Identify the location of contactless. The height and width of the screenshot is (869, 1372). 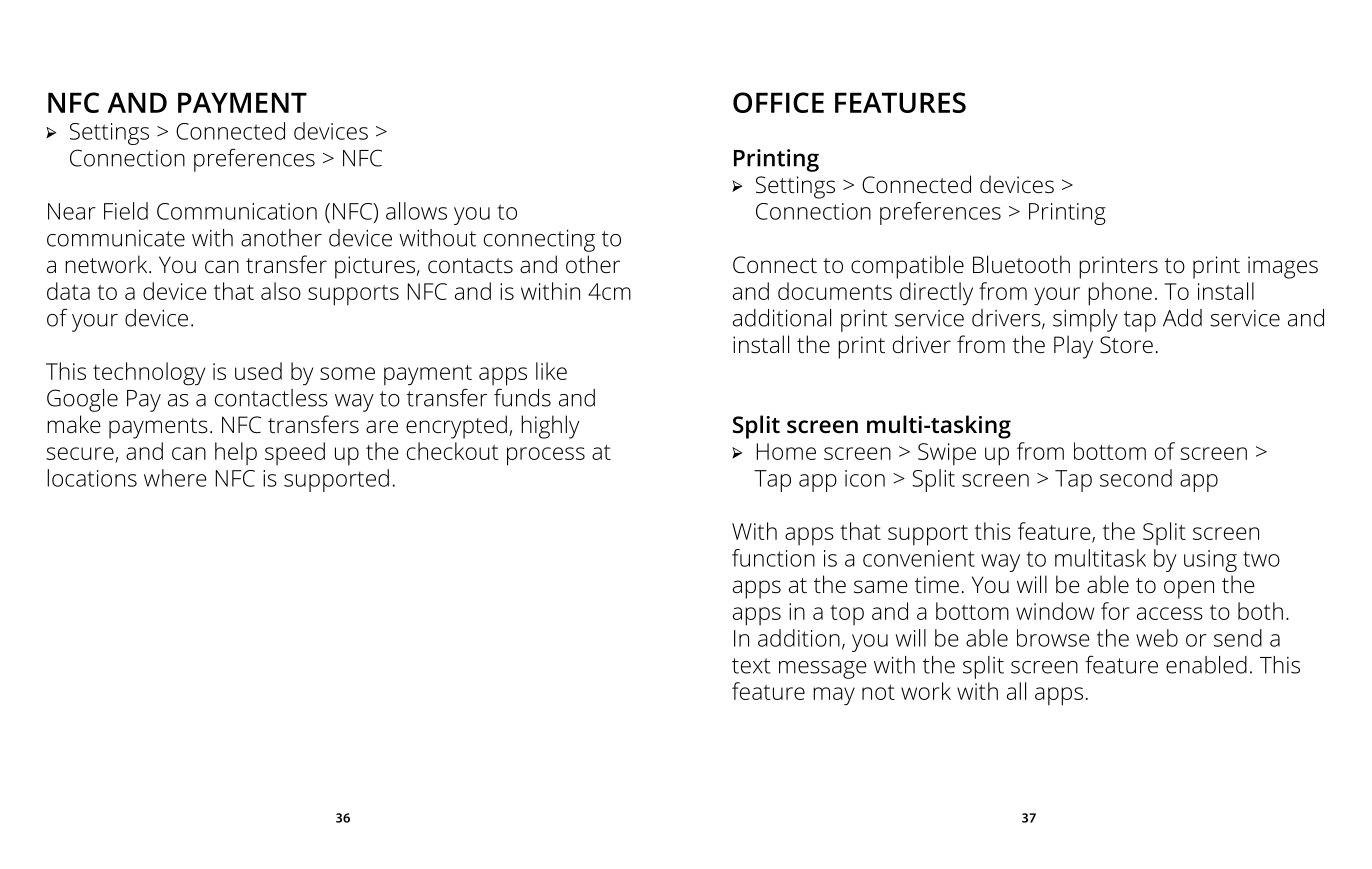
(271, 398).
